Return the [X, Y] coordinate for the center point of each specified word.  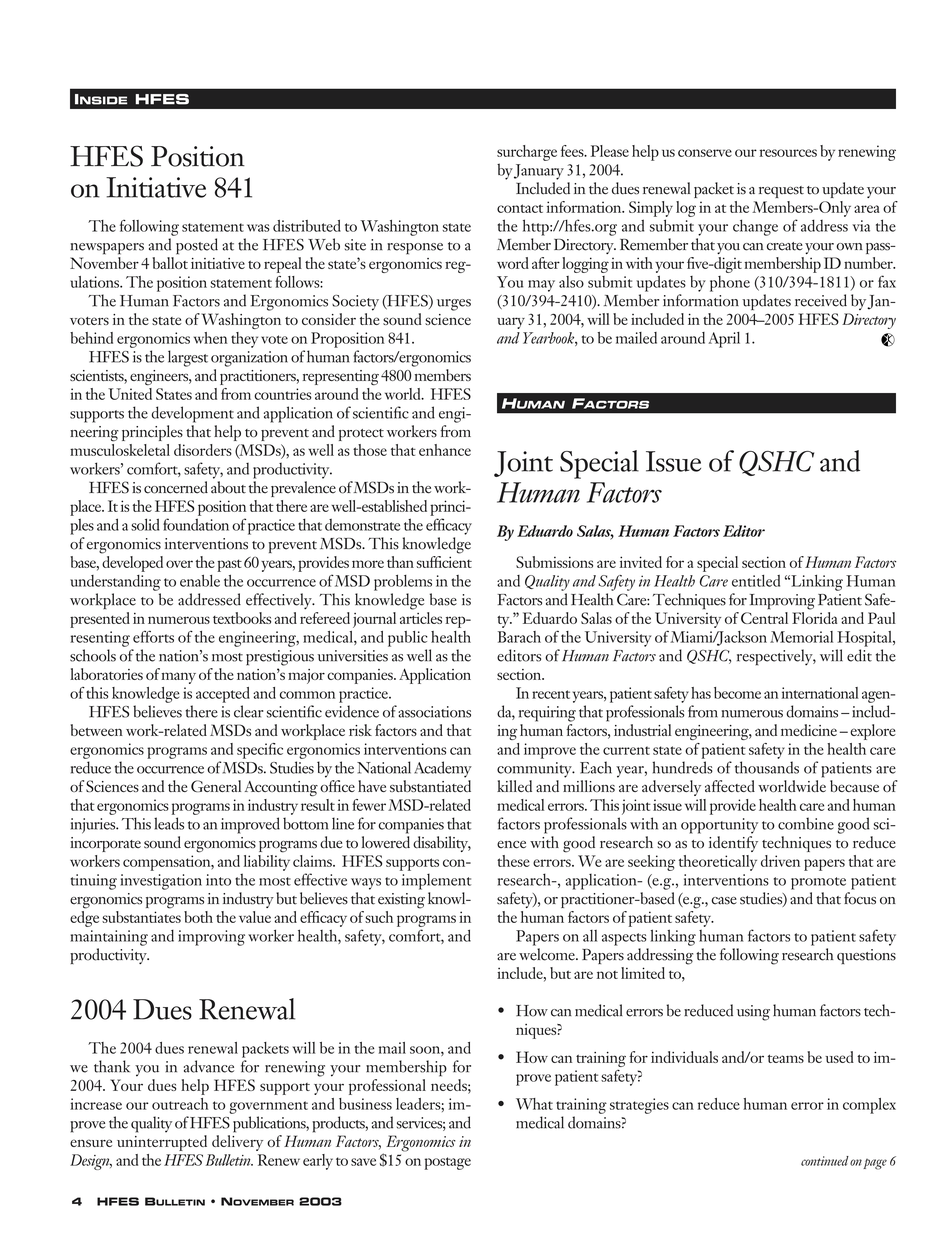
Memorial [801, 637]
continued [825, 1161]
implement [436, 881]
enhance [445, 450]
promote [818, 883]
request [781, 192]
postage [447, 1163]
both [198, 917]
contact [520, 208]
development [192, 414]
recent [551, 694]
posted [197, 246]
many [178, 678]
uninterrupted [162, 1143]
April [724, 340]
